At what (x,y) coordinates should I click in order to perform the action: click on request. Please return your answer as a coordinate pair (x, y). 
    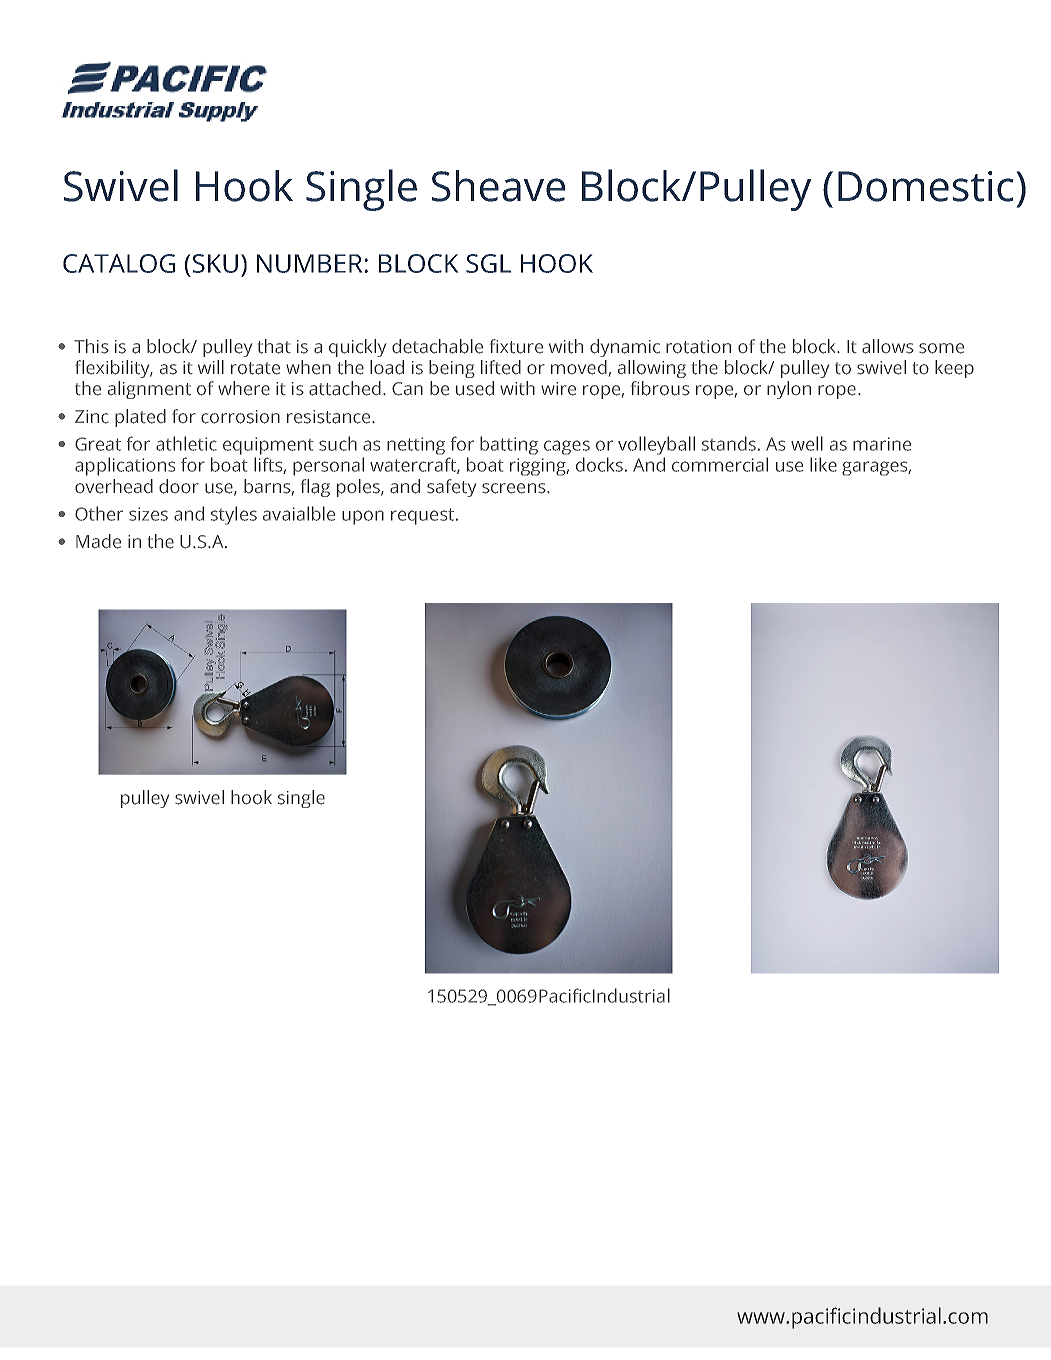
    Looking at the image, I should click on (422, 516).
